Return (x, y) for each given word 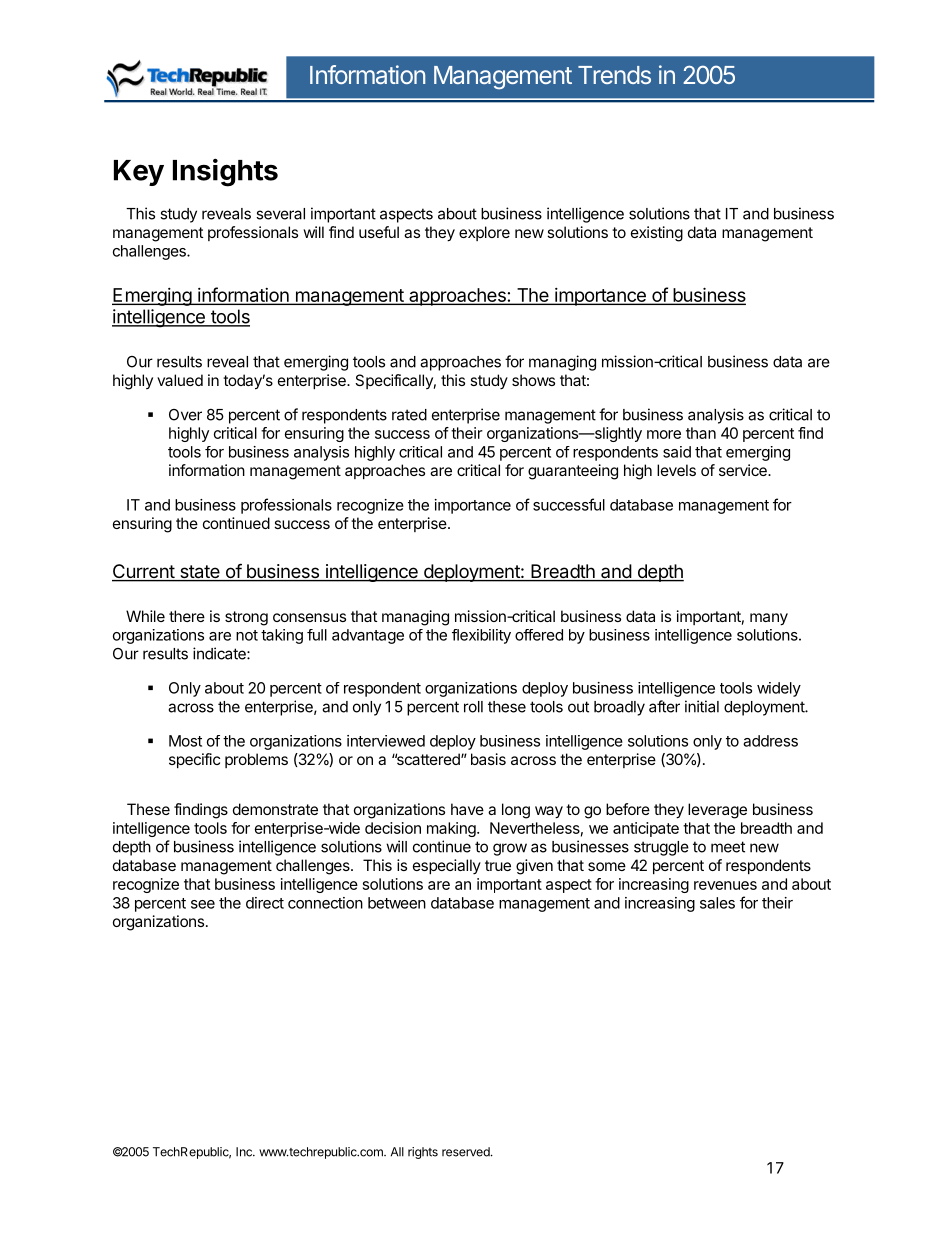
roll (473, 707)
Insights (225, 172)
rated (409, 415)
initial (702, 706)
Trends (614, 75)
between (397, 903)
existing (657, 234)
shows (533, 380)
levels (676, 470)
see (203, 904)
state (200, 573)
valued (180, 380)
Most (185, 741)
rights (423, 1153)
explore (484, 233)
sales (717, 903)
